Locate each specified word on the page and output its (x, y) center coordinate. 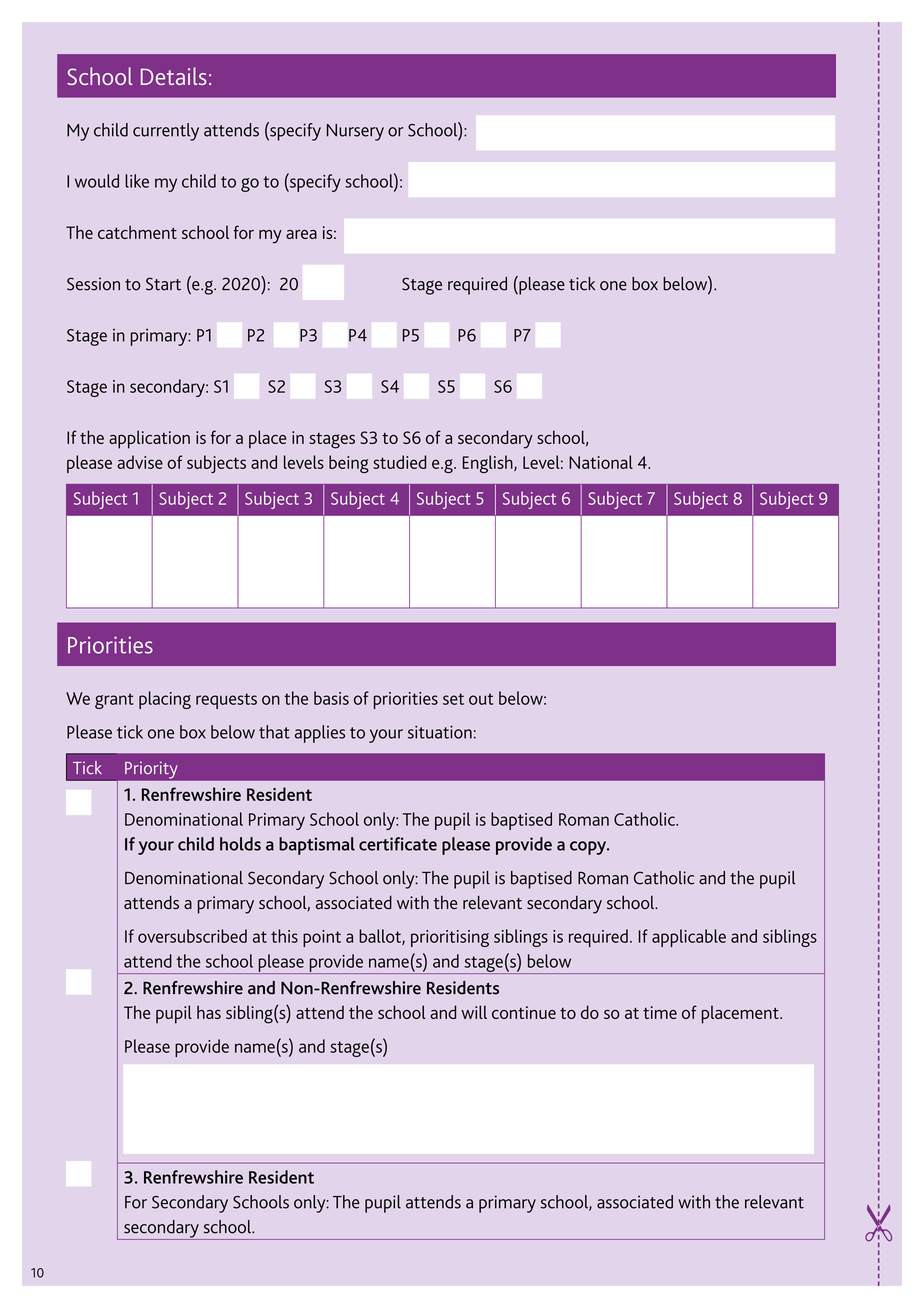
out (481, 699)
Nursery (355, 132)
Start (163, 284)
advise (140, 462)
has (209, 1012)
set (453, 699)
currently (166, 132)
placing (165, 700)
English (489, 464)
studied (399, 462)
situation (440, 732)
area (301, 234)
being (349, 464)
